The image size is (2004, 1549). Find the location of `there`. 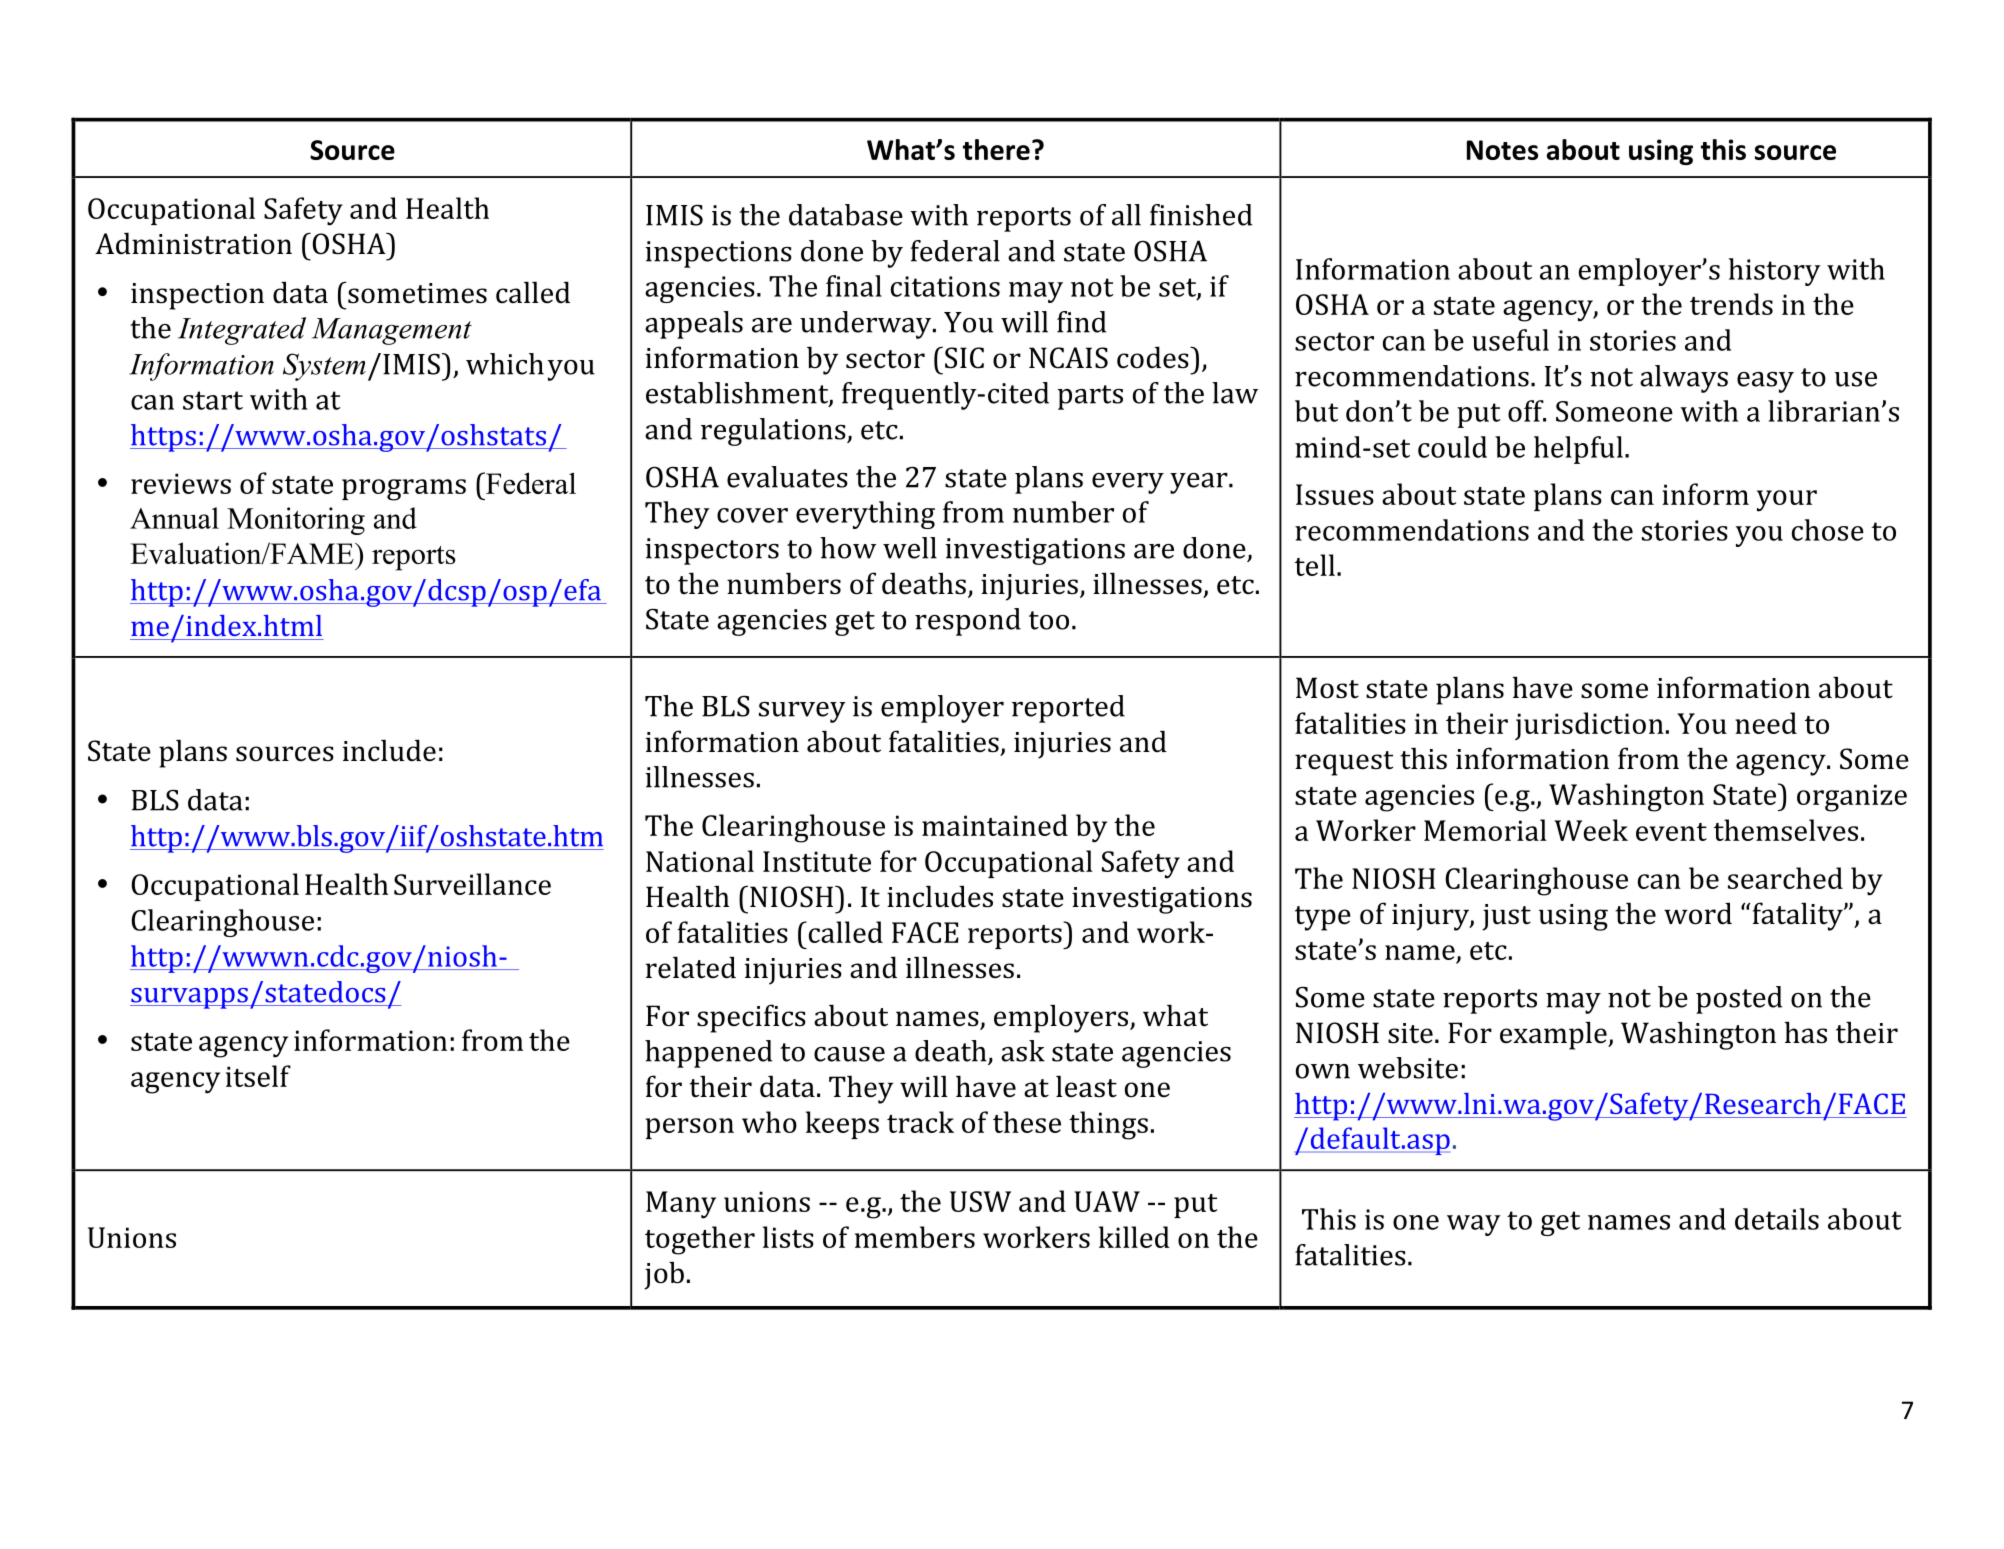

there is located at coordinates (996, 149).
